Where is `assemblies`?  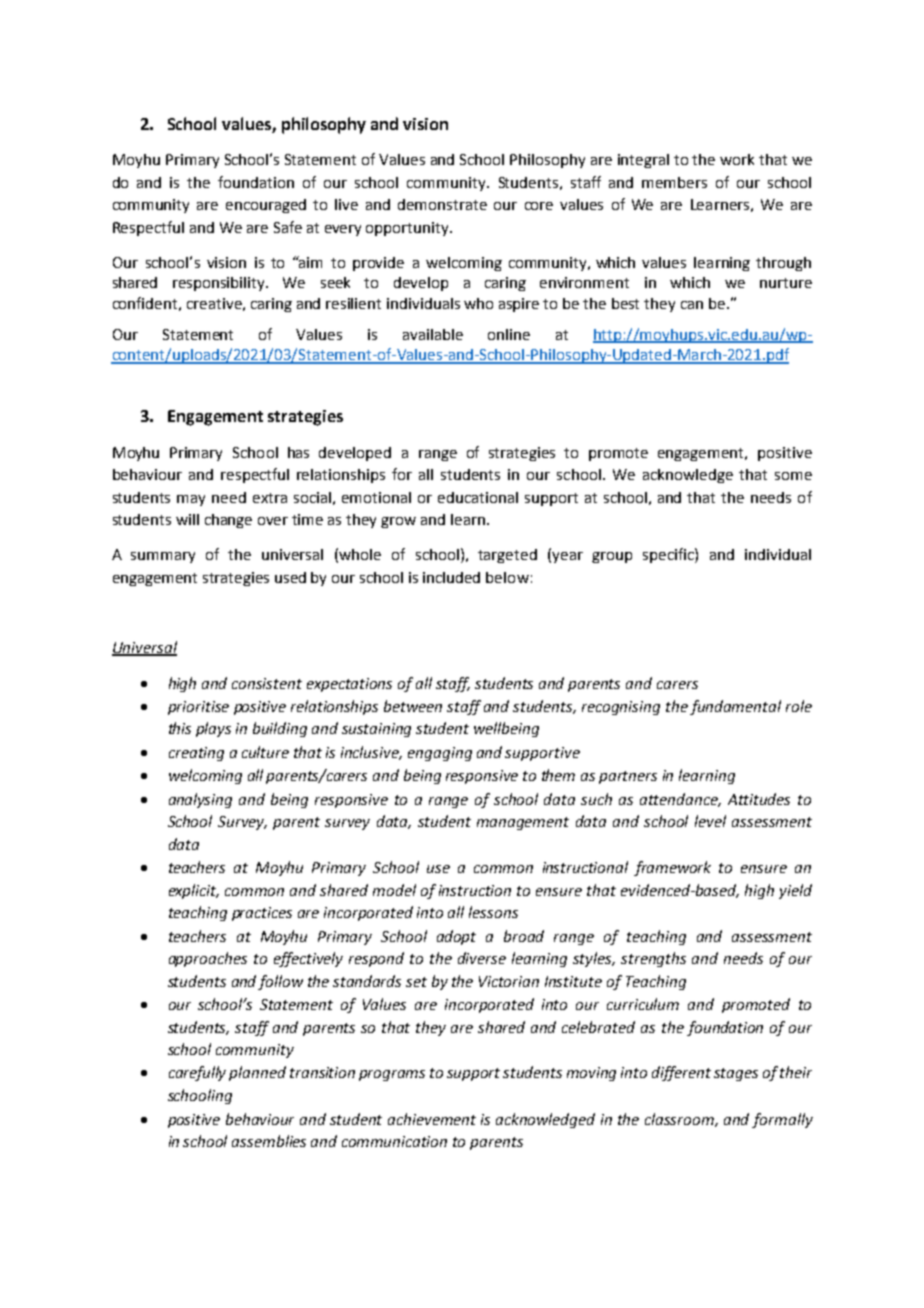 assemblies is located at coordinates (269, 1141).
